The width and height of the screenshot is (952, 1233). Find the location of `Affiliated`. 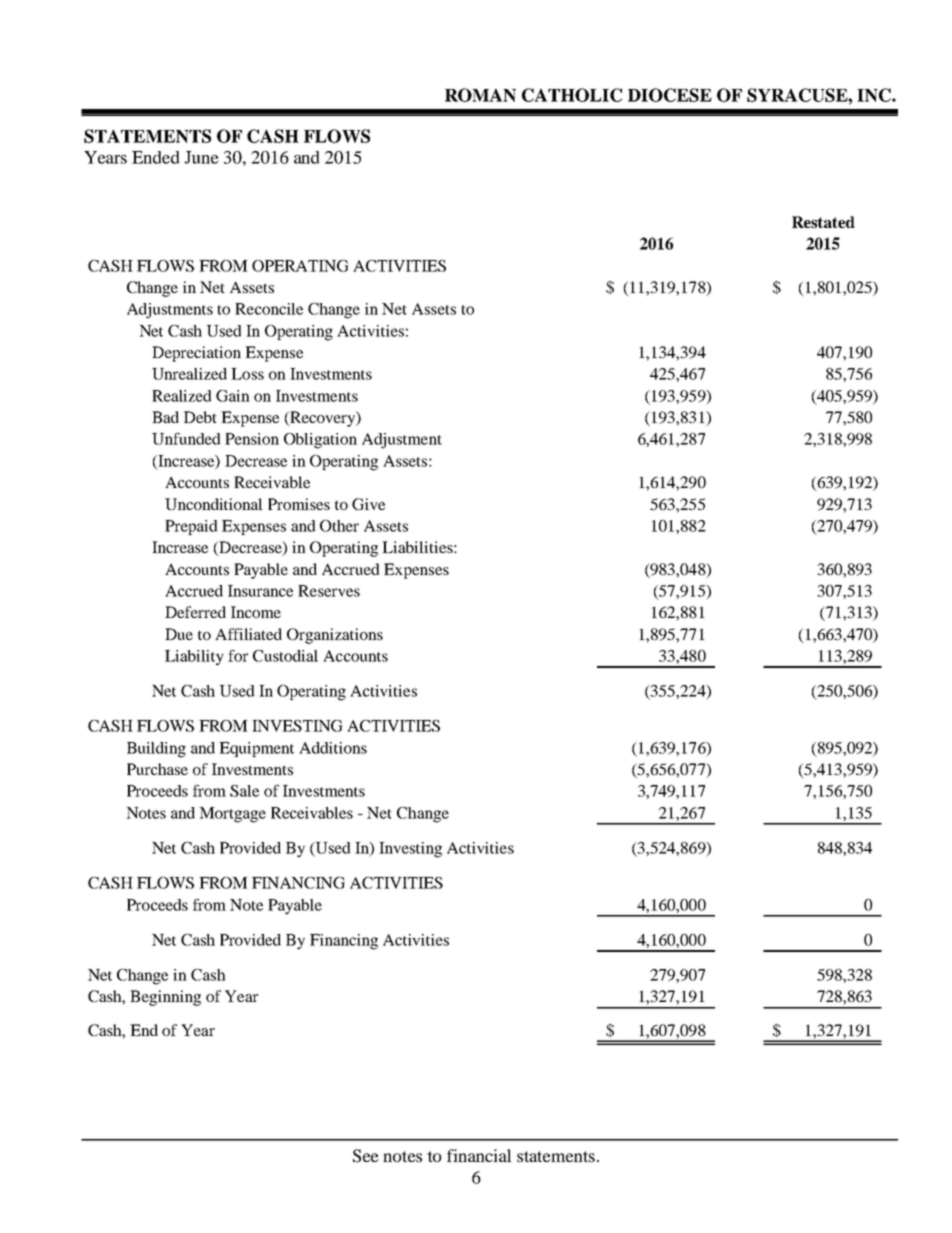

Affiliated is located at coordinates (248, 634).
